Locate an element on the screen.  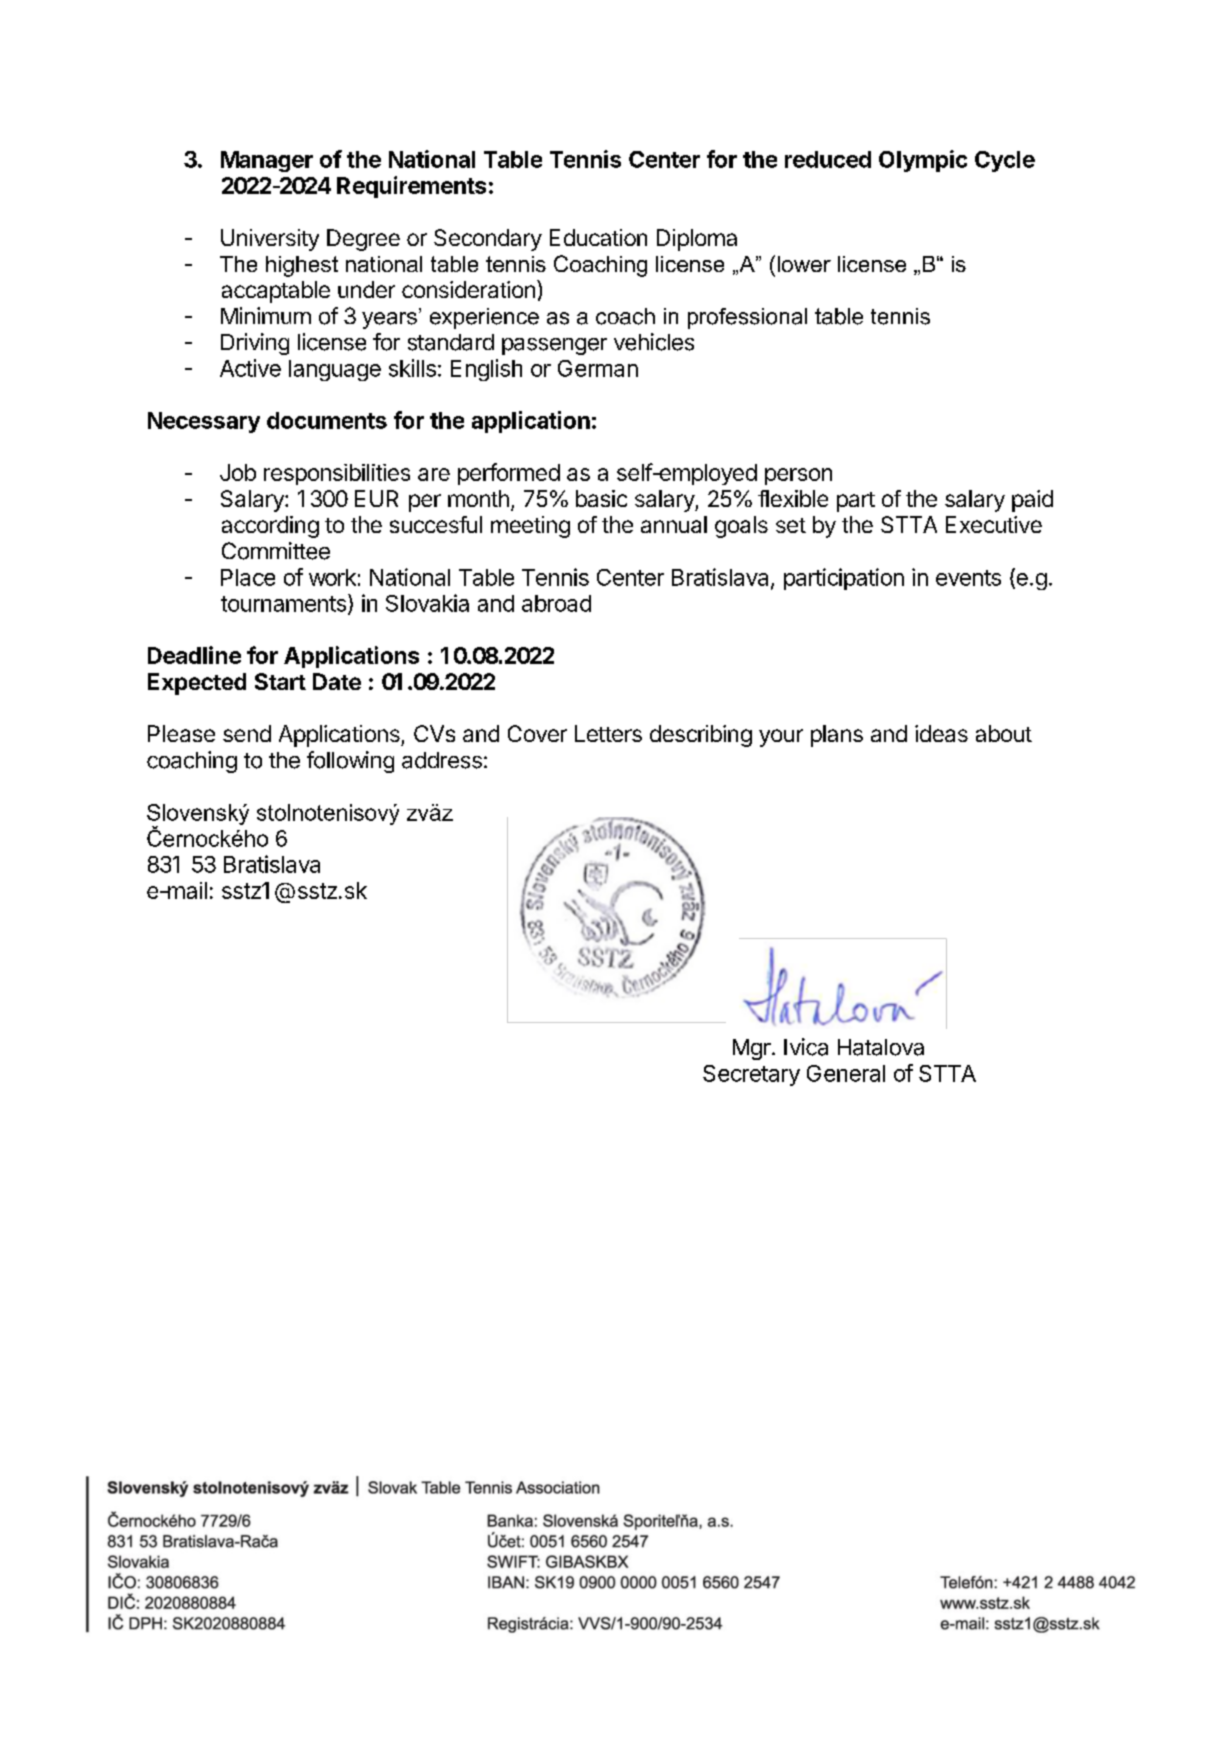
abroad is located at coordinates (556, 603).
